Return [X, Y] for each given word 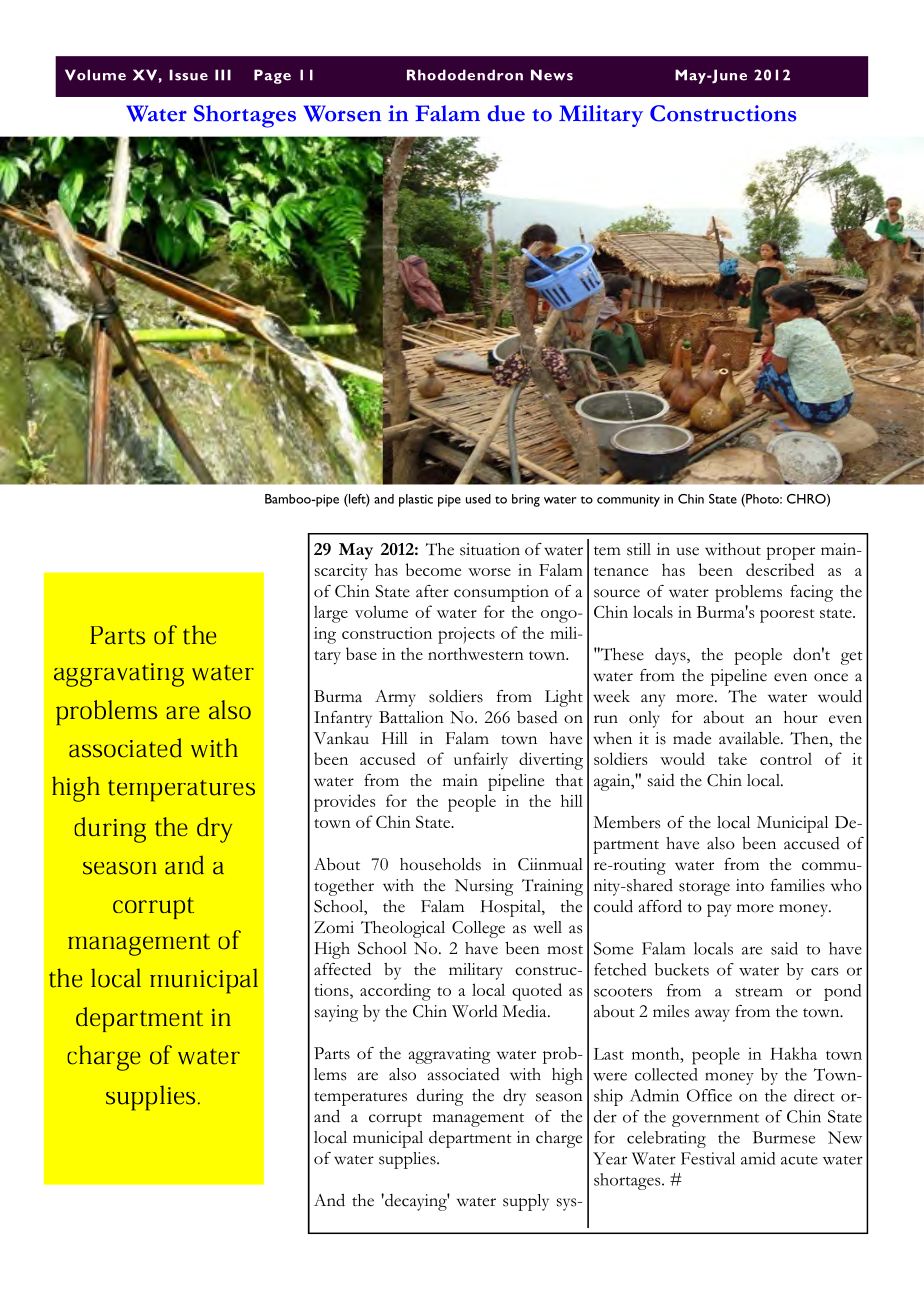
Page [272, 76]
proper [790, 553]
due [506, 113]
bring [526, 500]
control [786, 759]
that [569, 780]
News [552, 75]
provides [344, 803]
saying [336, 1013]
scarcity [341, 572]
